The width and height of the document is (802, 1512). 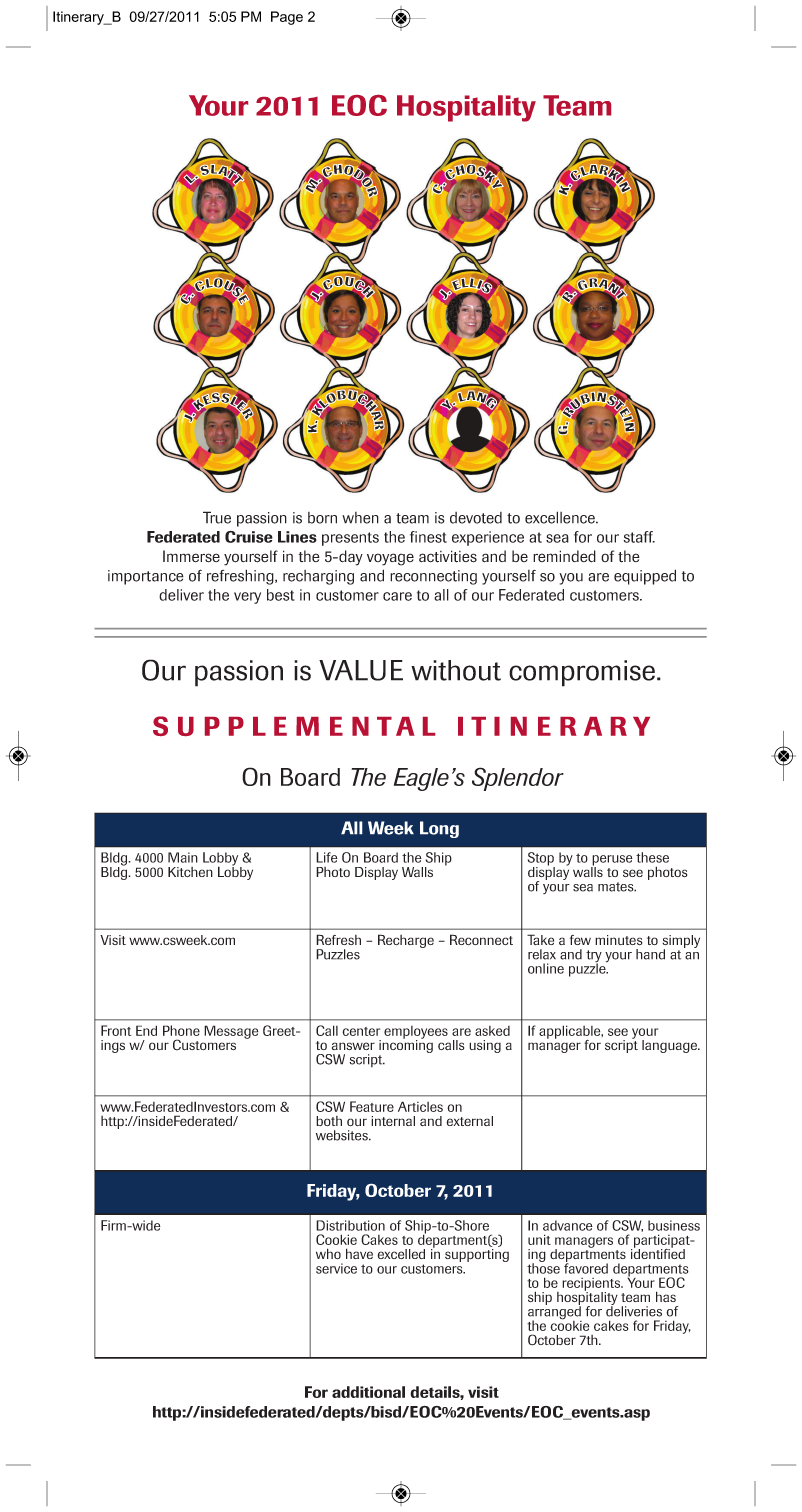 What do you see at coordinates (247, 598) in the document?
I see `very` at bounding box center [247, 598].
